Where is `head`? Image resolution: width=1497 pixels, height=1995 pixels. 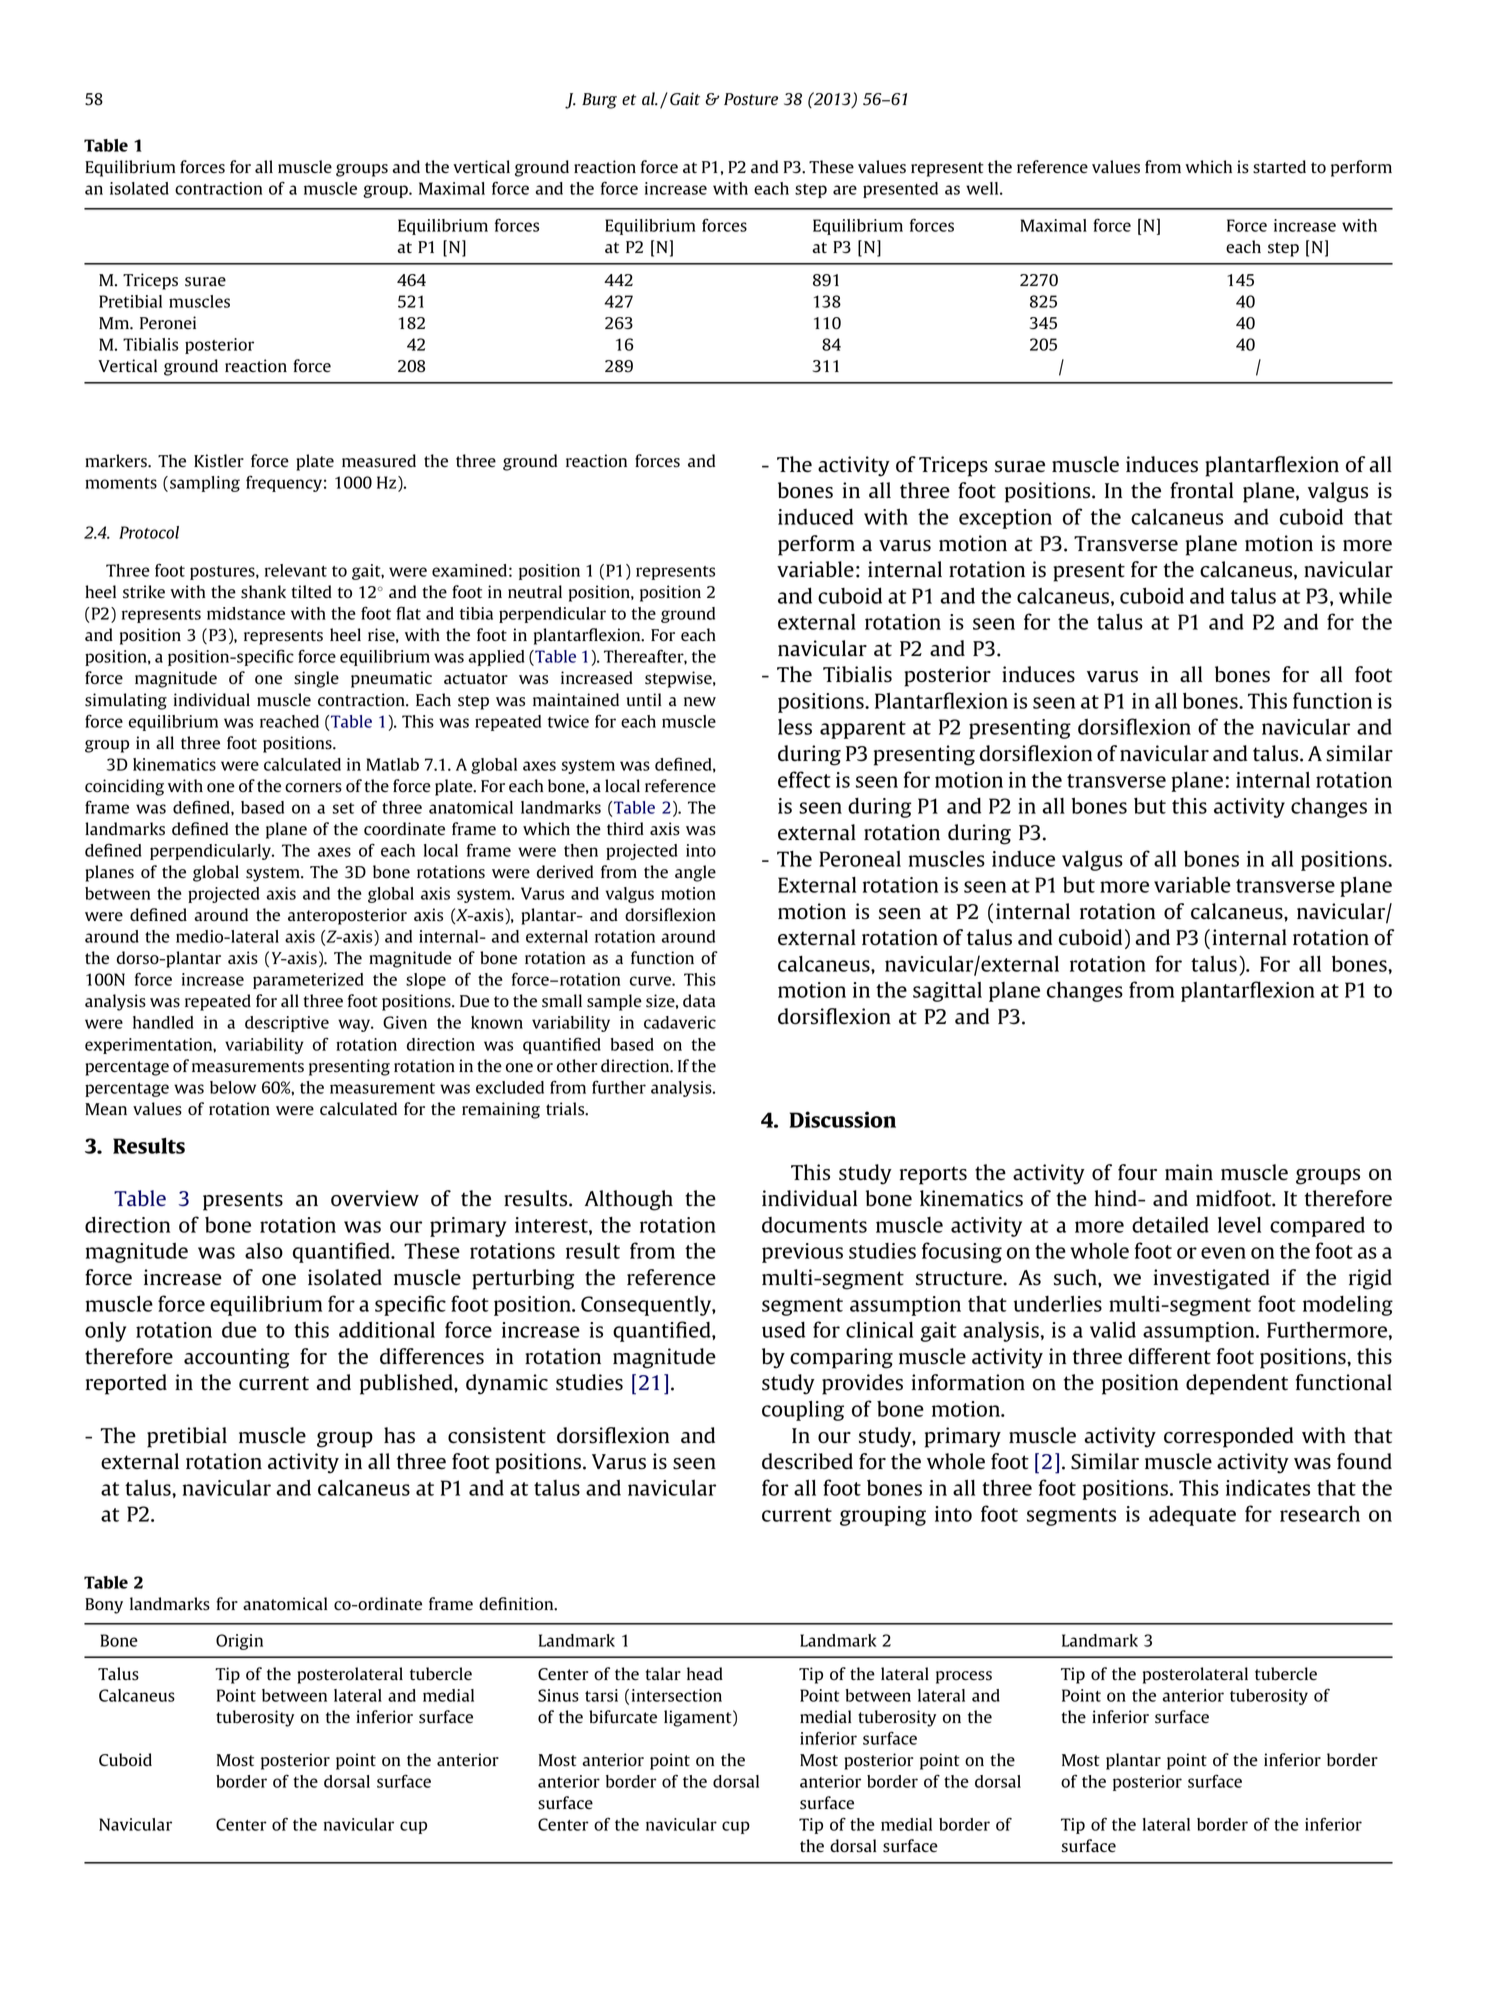 head is located at coordinates (705, 1673).
